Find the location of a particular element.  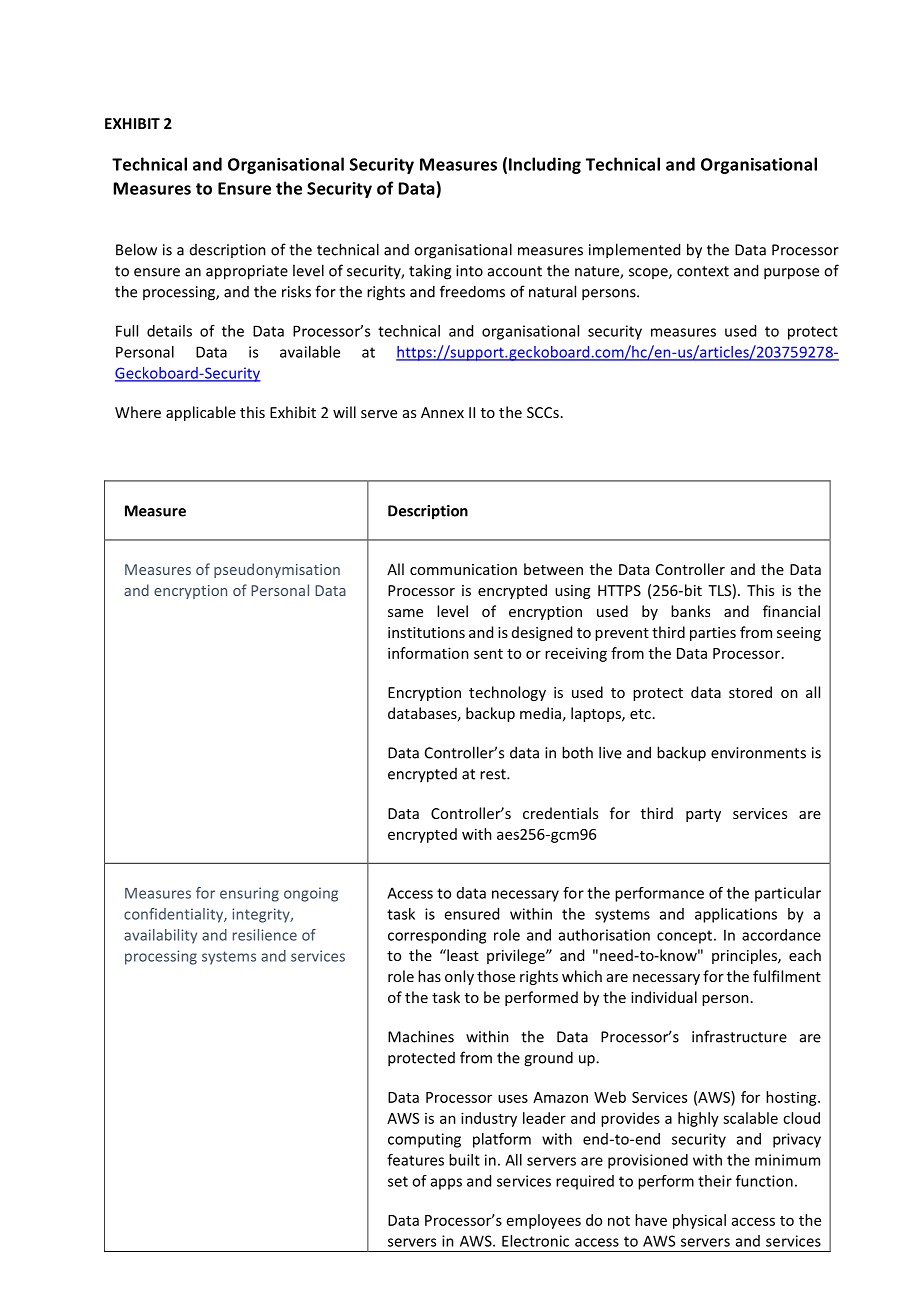

context is located at coordinates (703, 271).
